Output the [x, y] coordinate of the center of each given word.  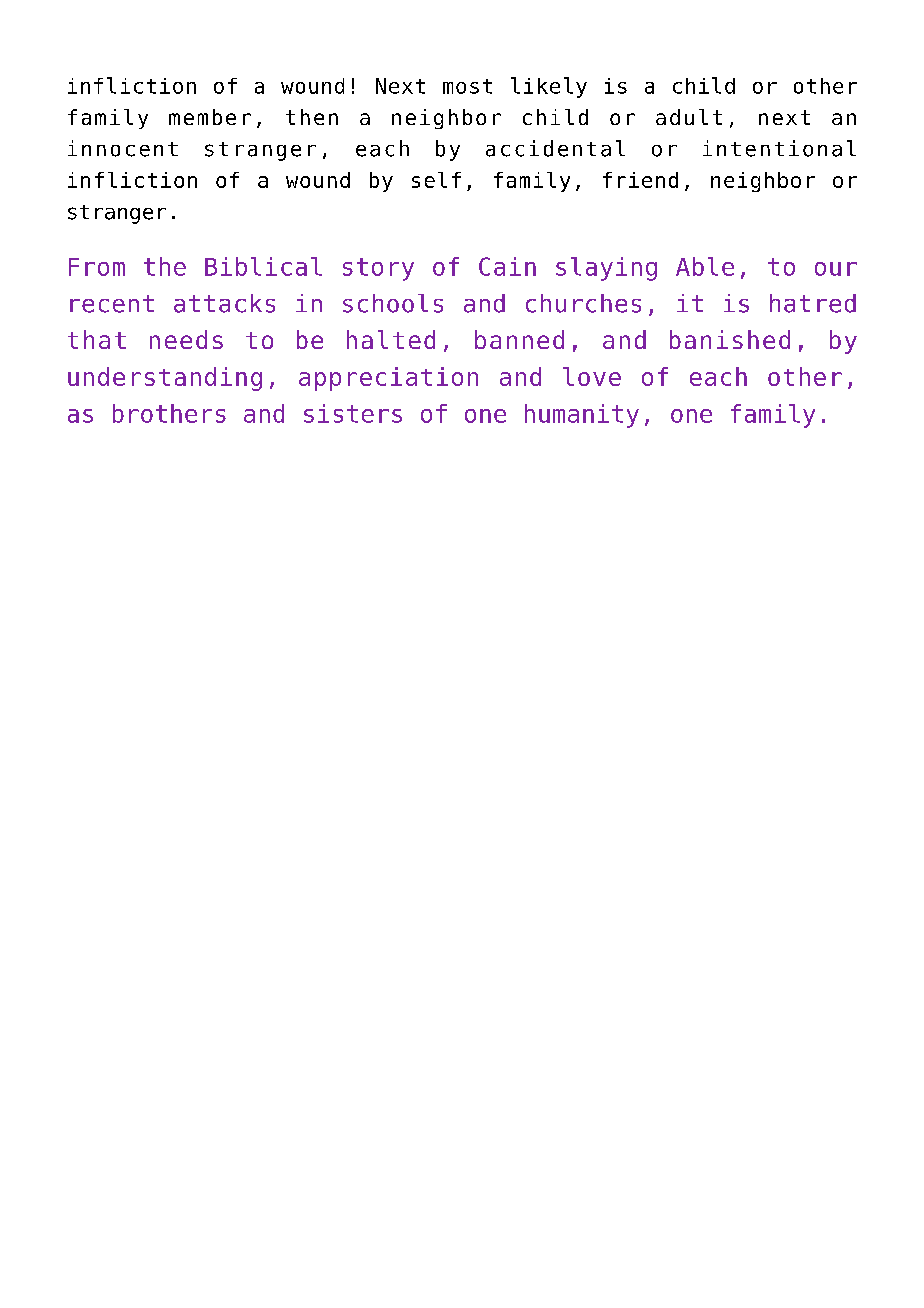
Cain [507, 266]
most [467, 86]
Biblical [263, 266]
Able [705, 266]
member [210, 117]
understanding [165, 379]
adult [689, 117]
